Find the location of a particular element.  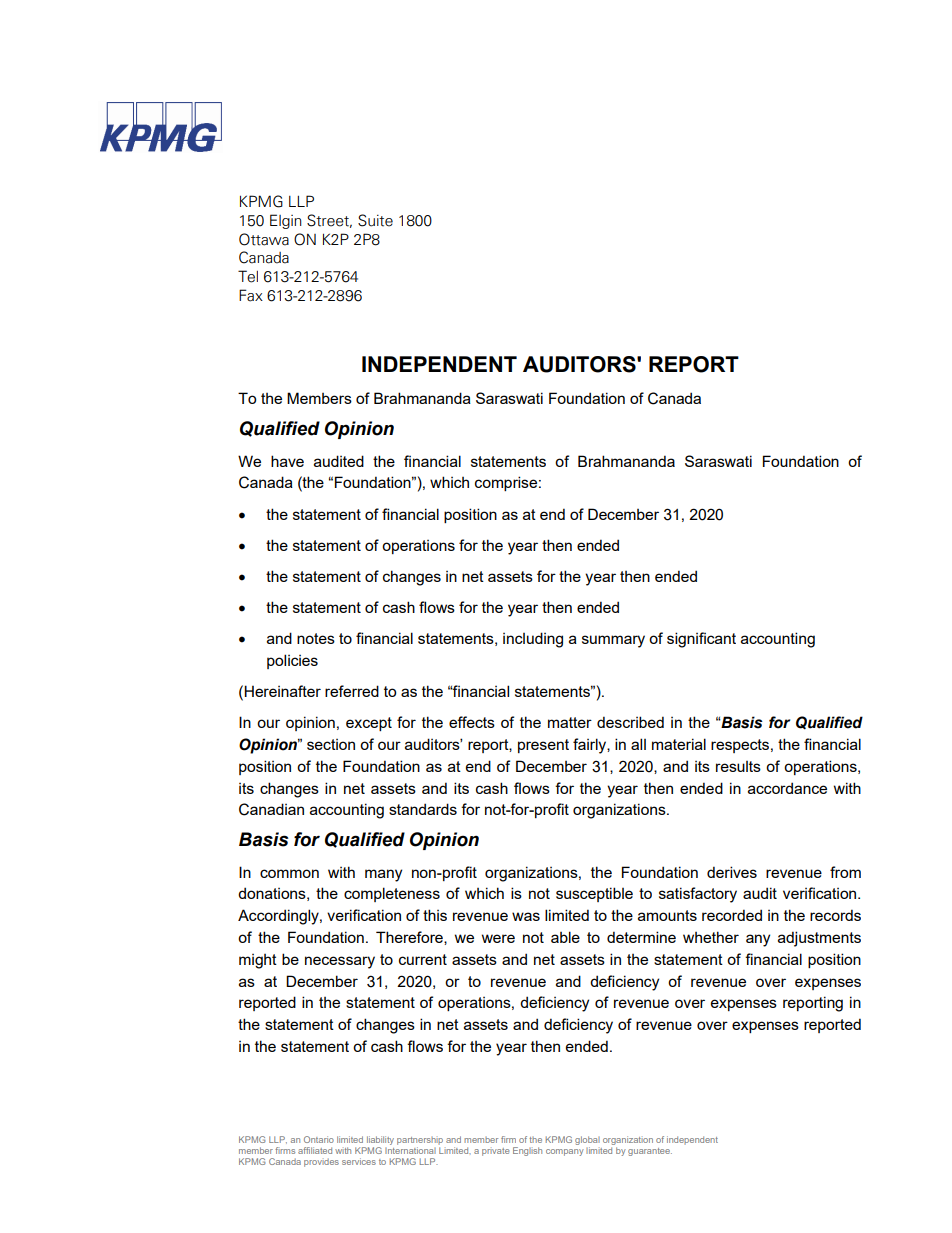

susceptible is located at coordinates (594, 894).
